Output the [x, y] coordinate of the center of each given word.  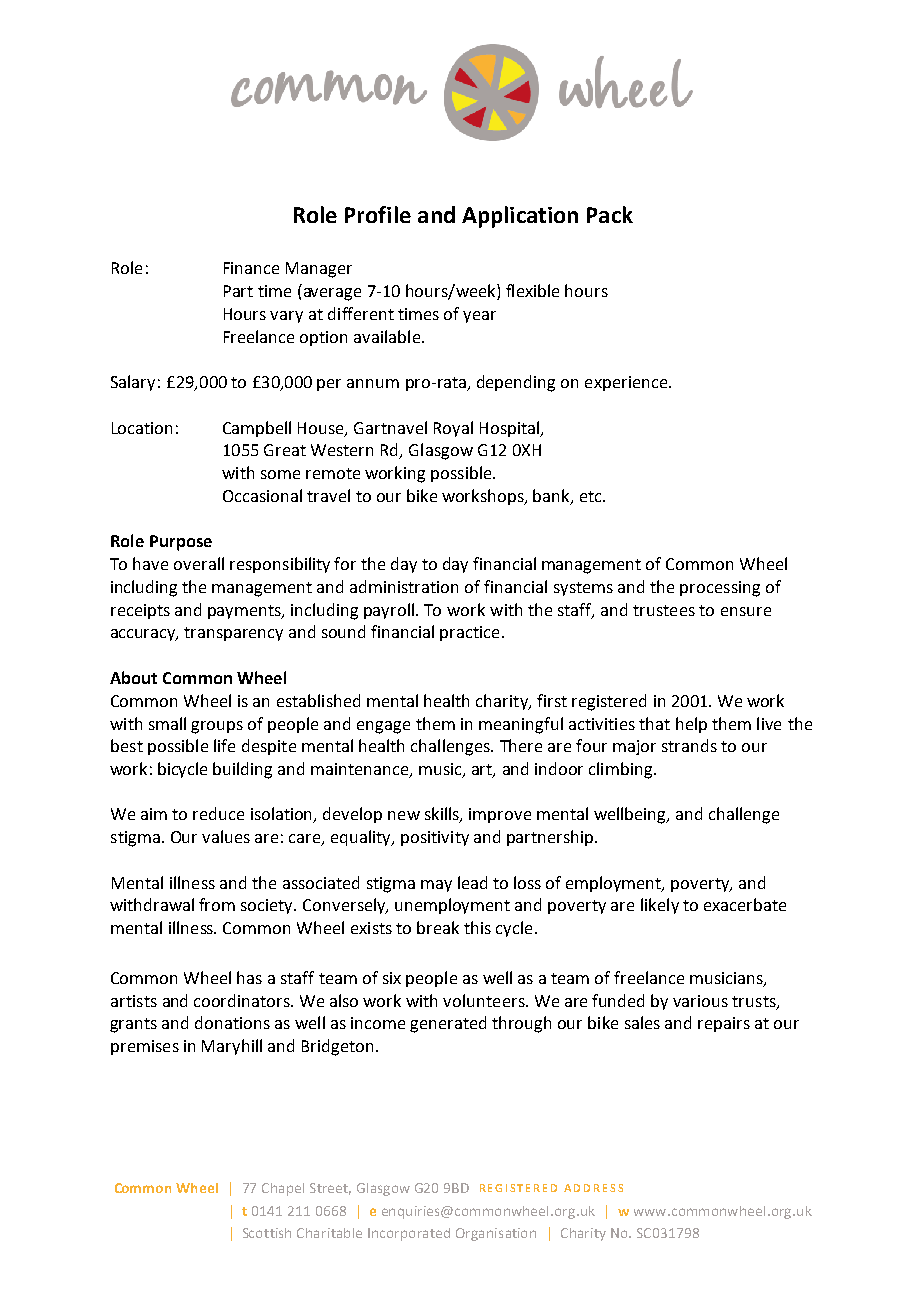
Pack [610, 214]
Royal [453, 429]
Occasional [262, 495]
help [691, 725]
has [249, 977]
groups [217, 727]
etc [592, 496]
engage [383, 727]
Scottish [267, 1233]
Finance [251, 268]
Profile [378, 214]
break [438, 927]
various [700, 1001]
